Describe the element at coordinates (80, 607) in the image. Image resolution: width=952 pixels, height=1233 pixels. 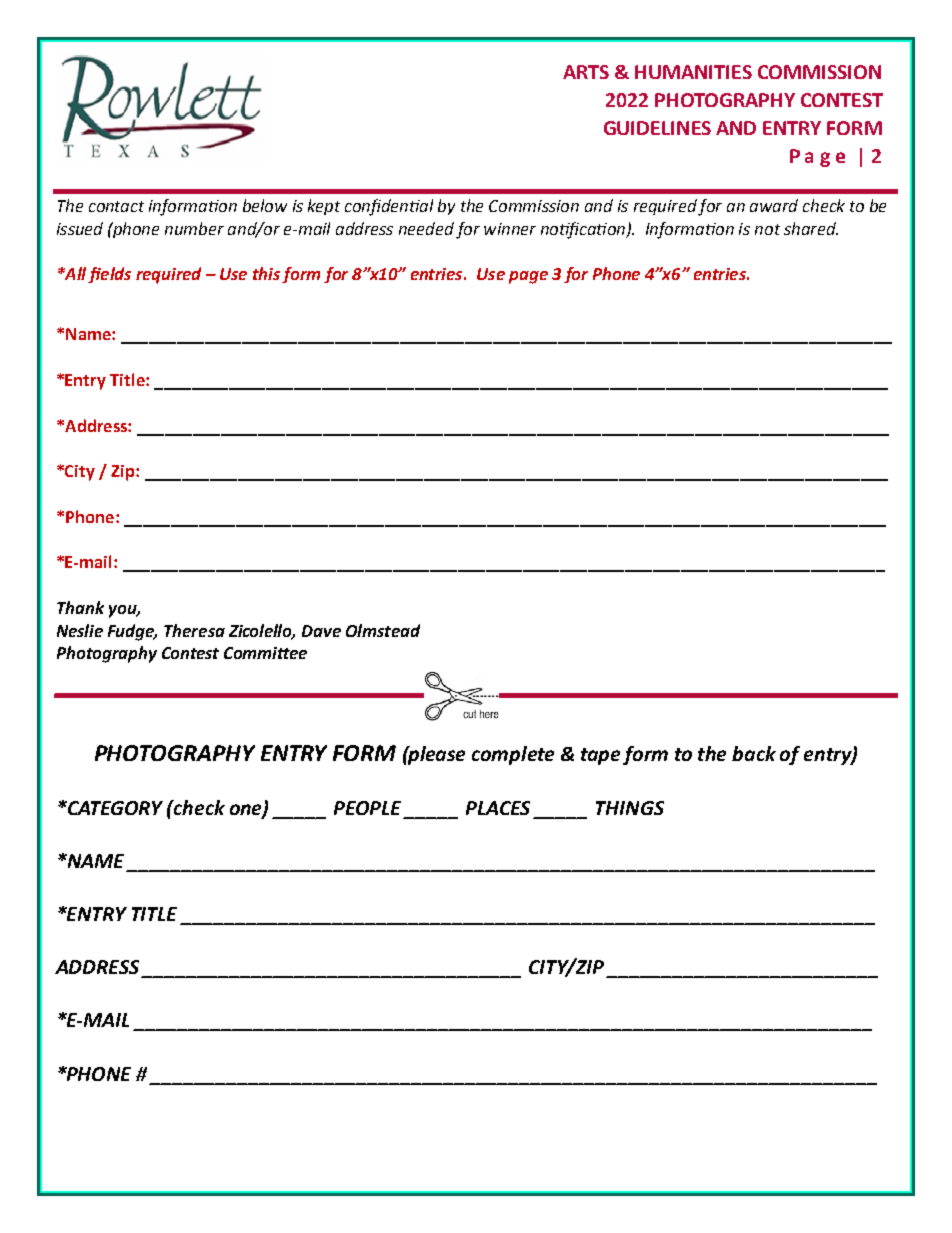
I see `Thank` at that location.
